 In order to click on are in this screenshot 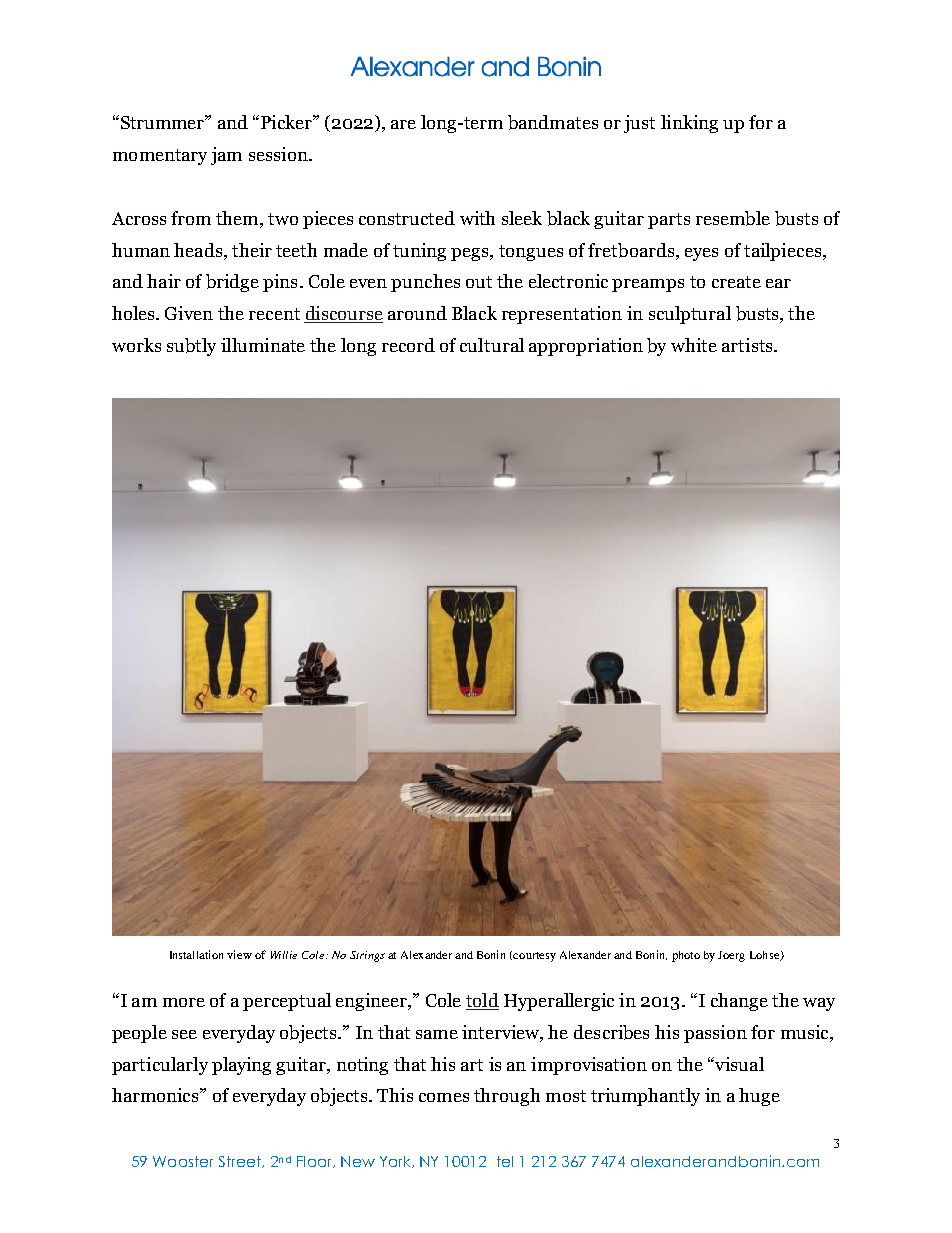, I will do `click(403, 124)`.
